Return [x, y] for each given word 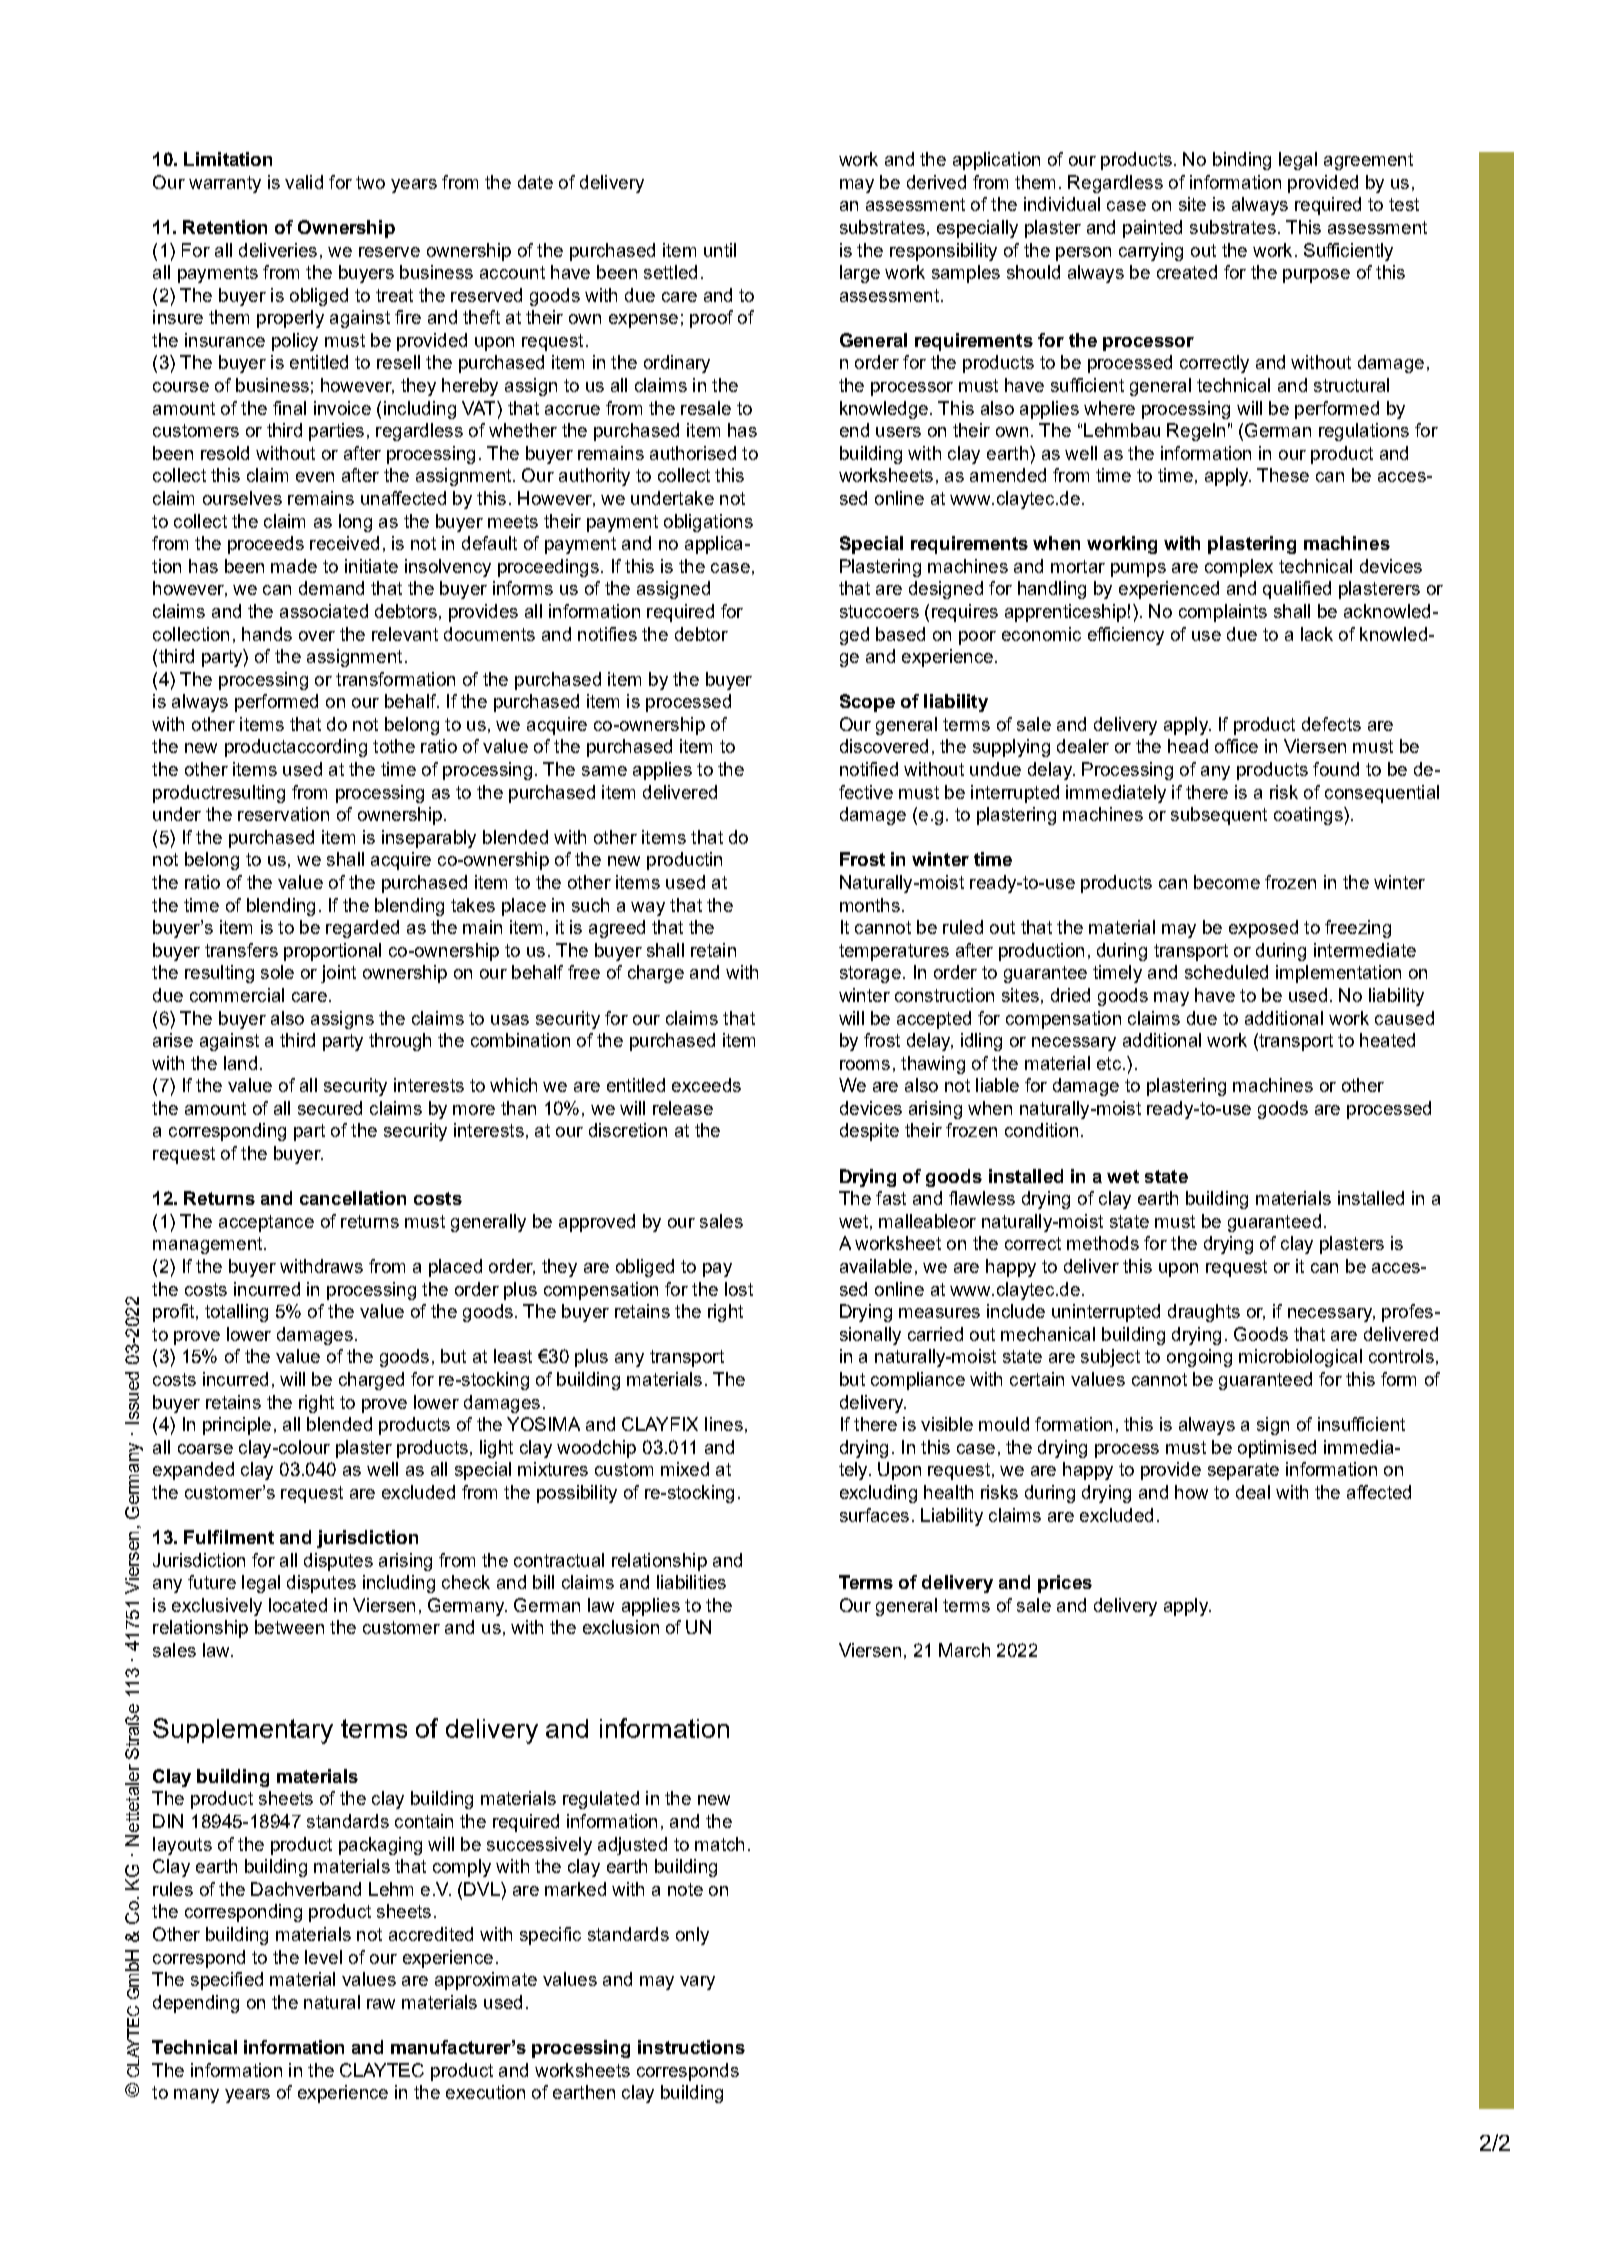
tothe [394, 746]
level [323, 1957]
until [720, 250]
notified [869, 769]
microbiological [1300, 1358]
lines [724, 1424]
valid [304, 182]
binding [1242, 161]
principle [237, 1426]
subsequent [1219, 816]
